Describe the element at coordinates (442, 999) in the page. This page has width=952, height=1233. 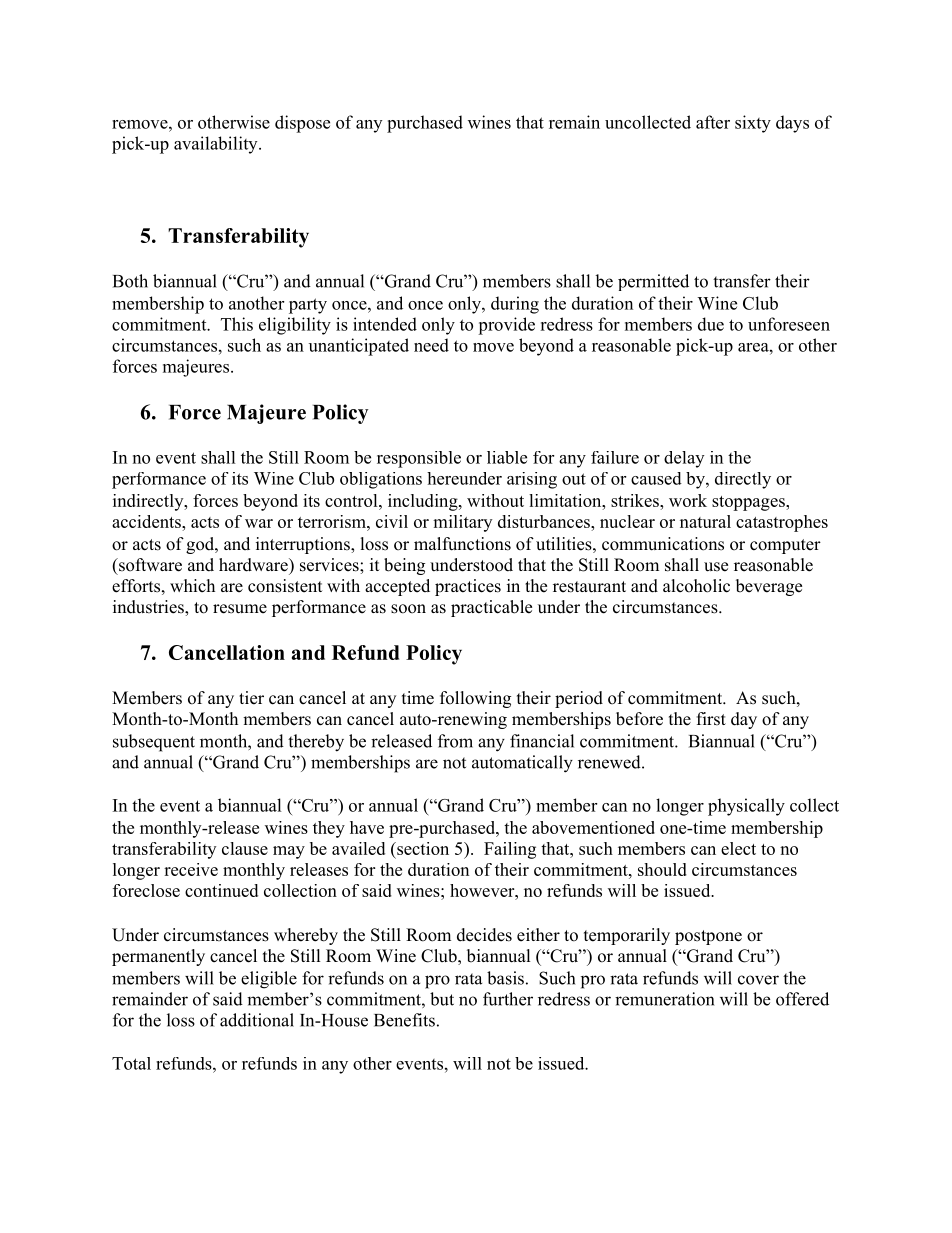
I see `but` at that location.
